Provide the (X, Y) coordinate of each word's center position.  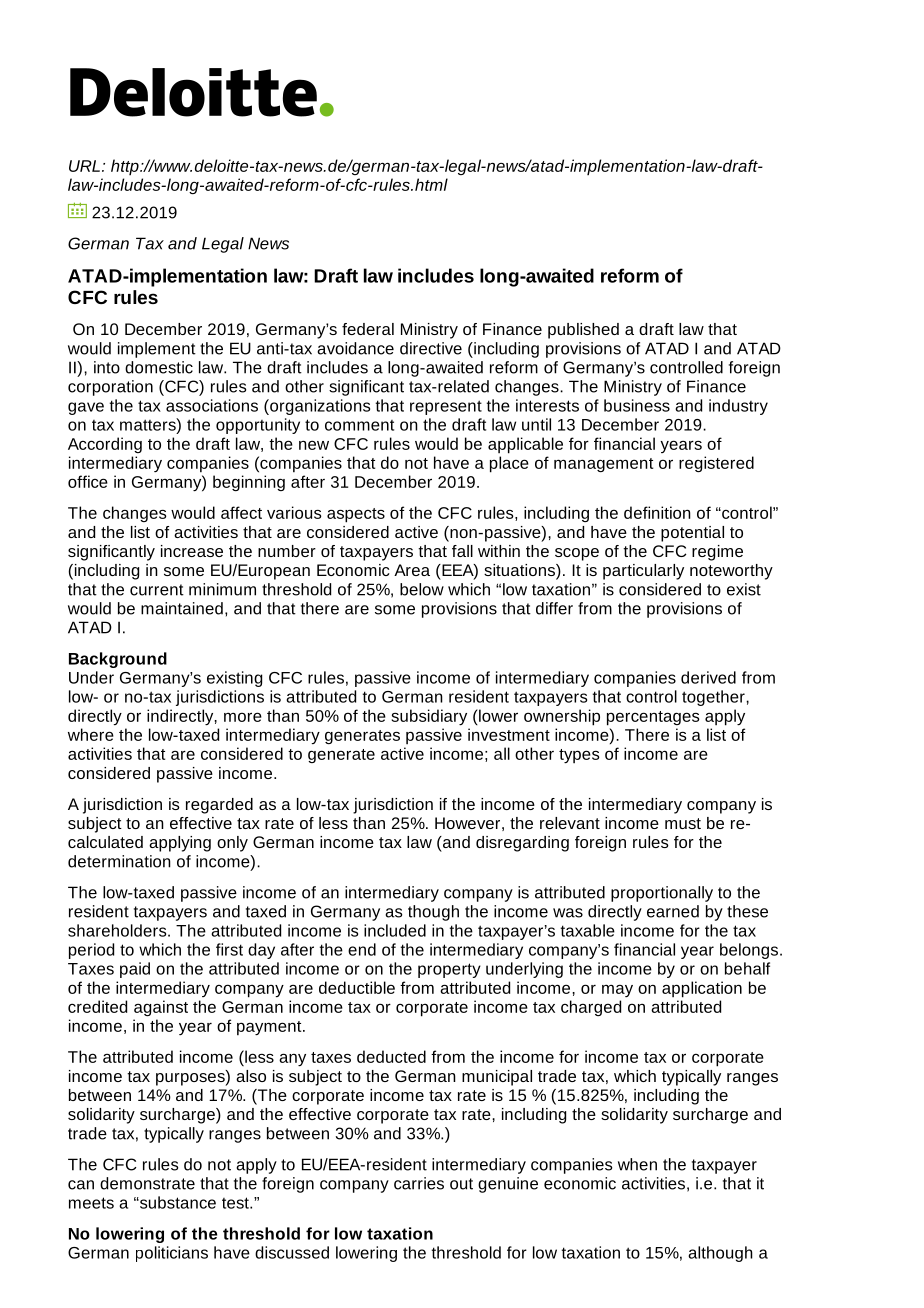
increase (192, 551)
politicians (172, 1254)
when (637, 1164)
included (395, 930)
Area (412, 570)
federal (368, 329)
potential (692, 534)
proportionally (662, 894)
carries (419, 1183)
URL (84, 166)
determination (119, 861)
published (583, 331)
